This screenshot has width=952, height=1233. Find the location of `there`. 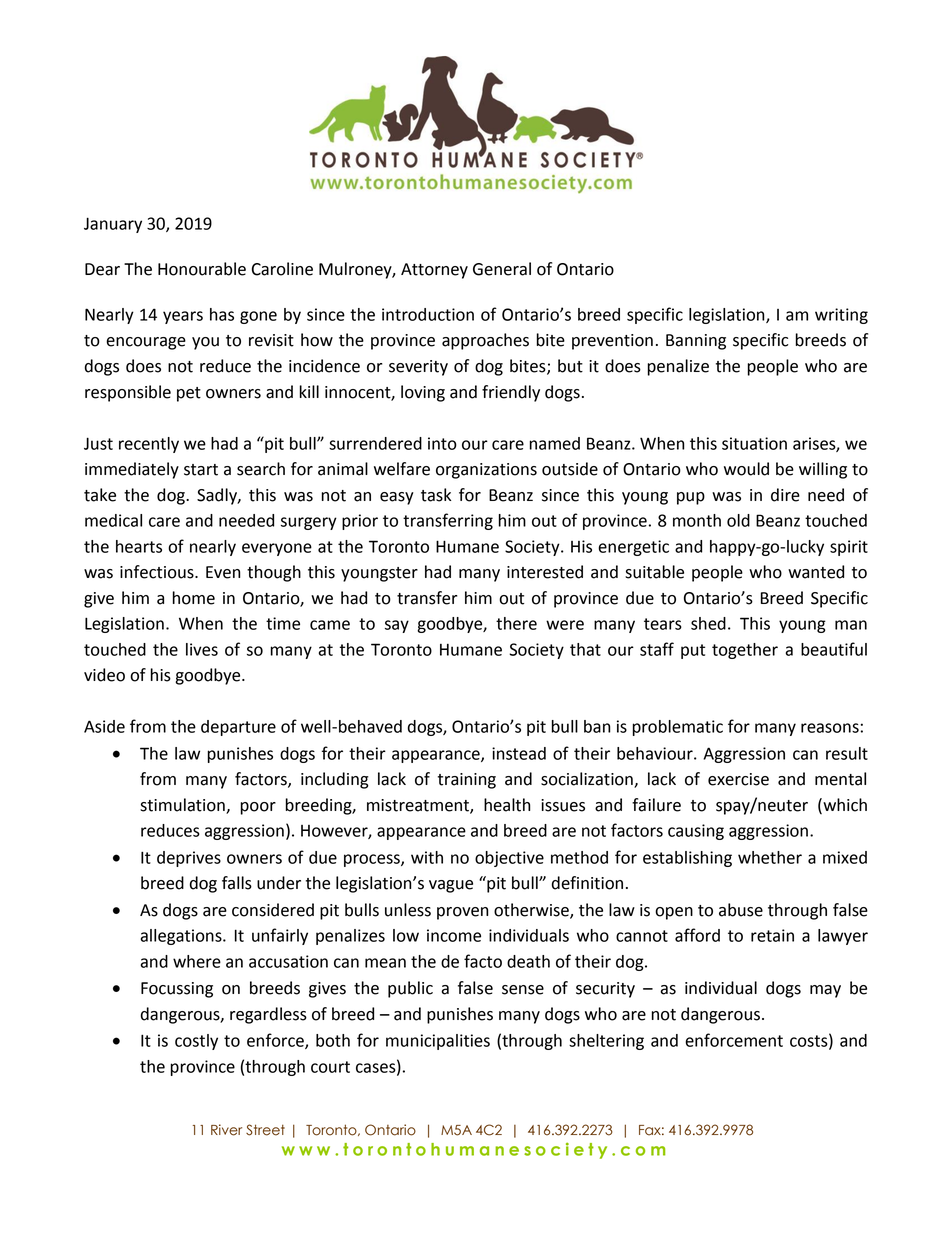

there is located at coordinates (516, 623).
